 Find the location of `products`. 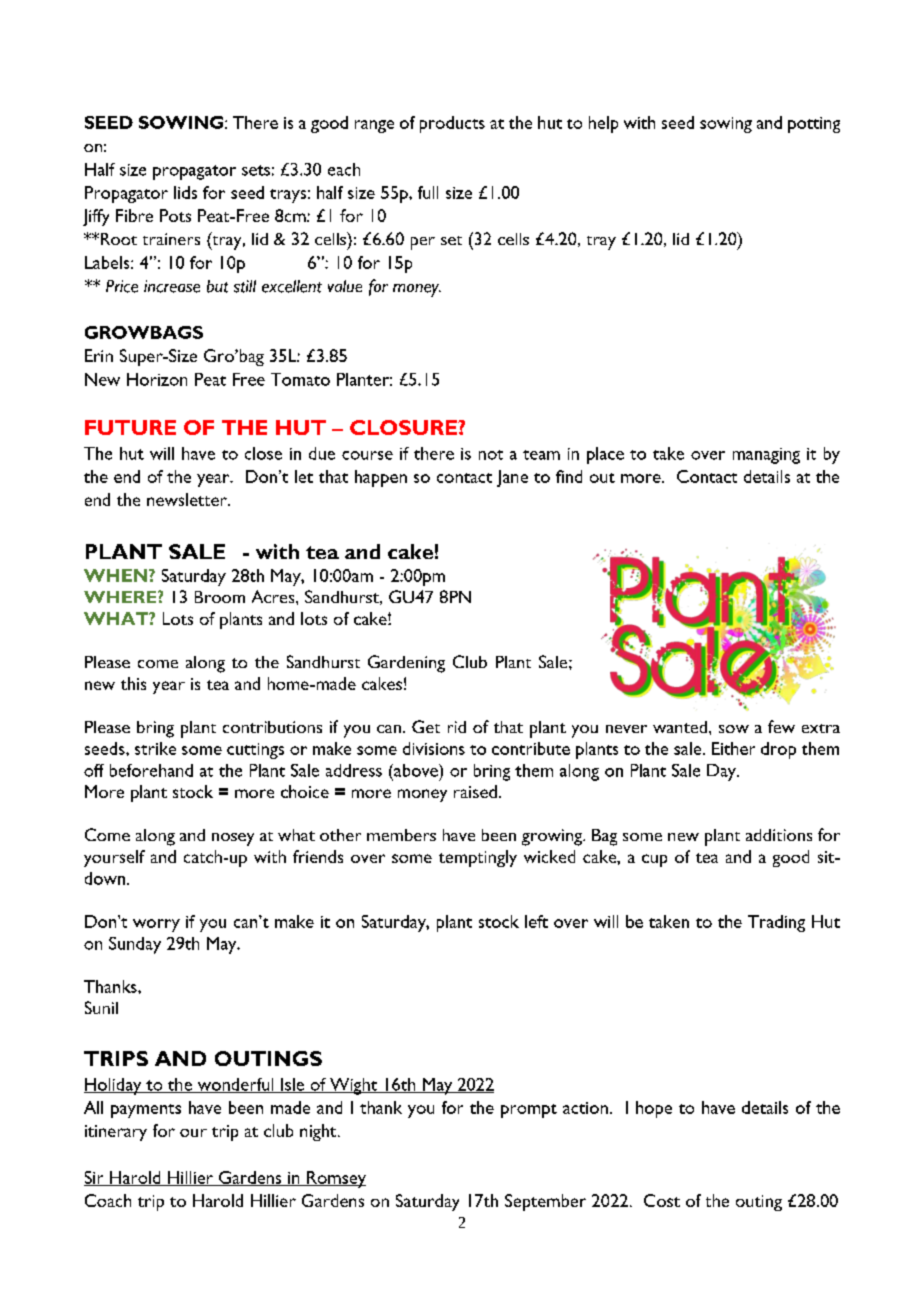

products is located at coordinates (452, 124).
